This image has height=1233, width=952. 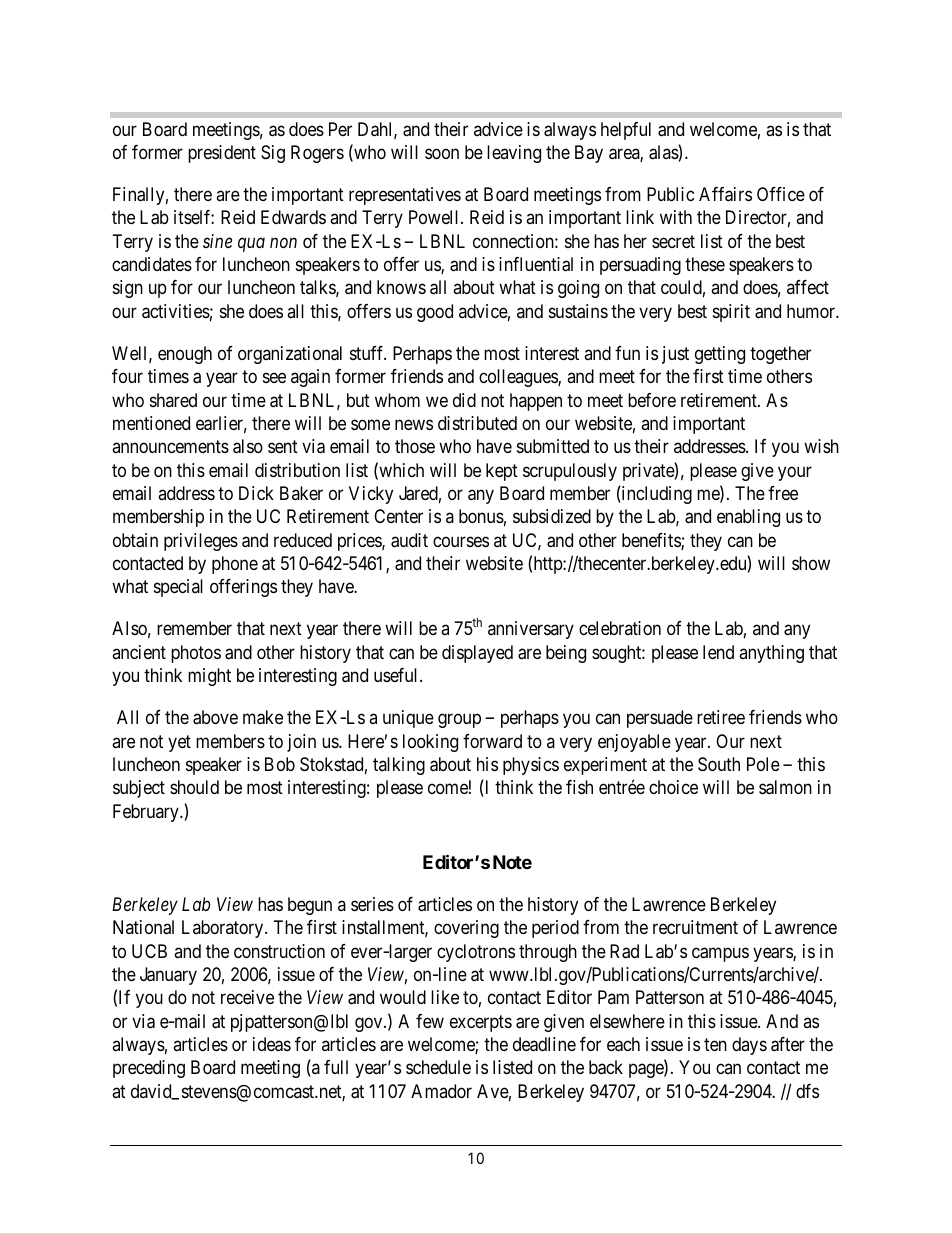 What do you see at coordinates (149, 1069) in the image?
I see `preceding` at bounding box center [149, 1069].
